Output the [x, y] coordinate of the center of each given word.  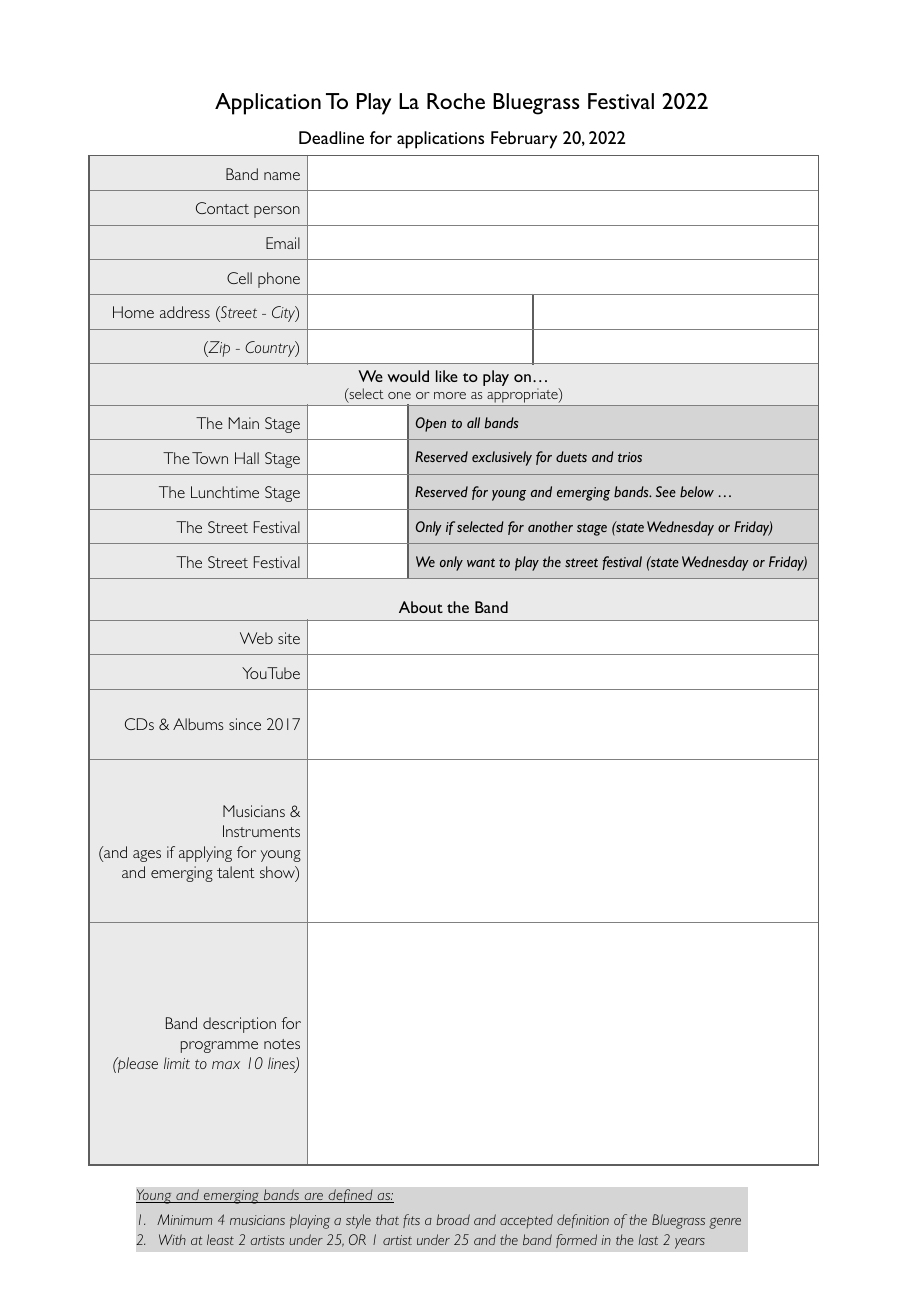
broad [453, 1219]
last [648, 1239]
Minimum [184, 1219]
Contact [222, 208]
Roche [456, 101]
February [524, 140]
